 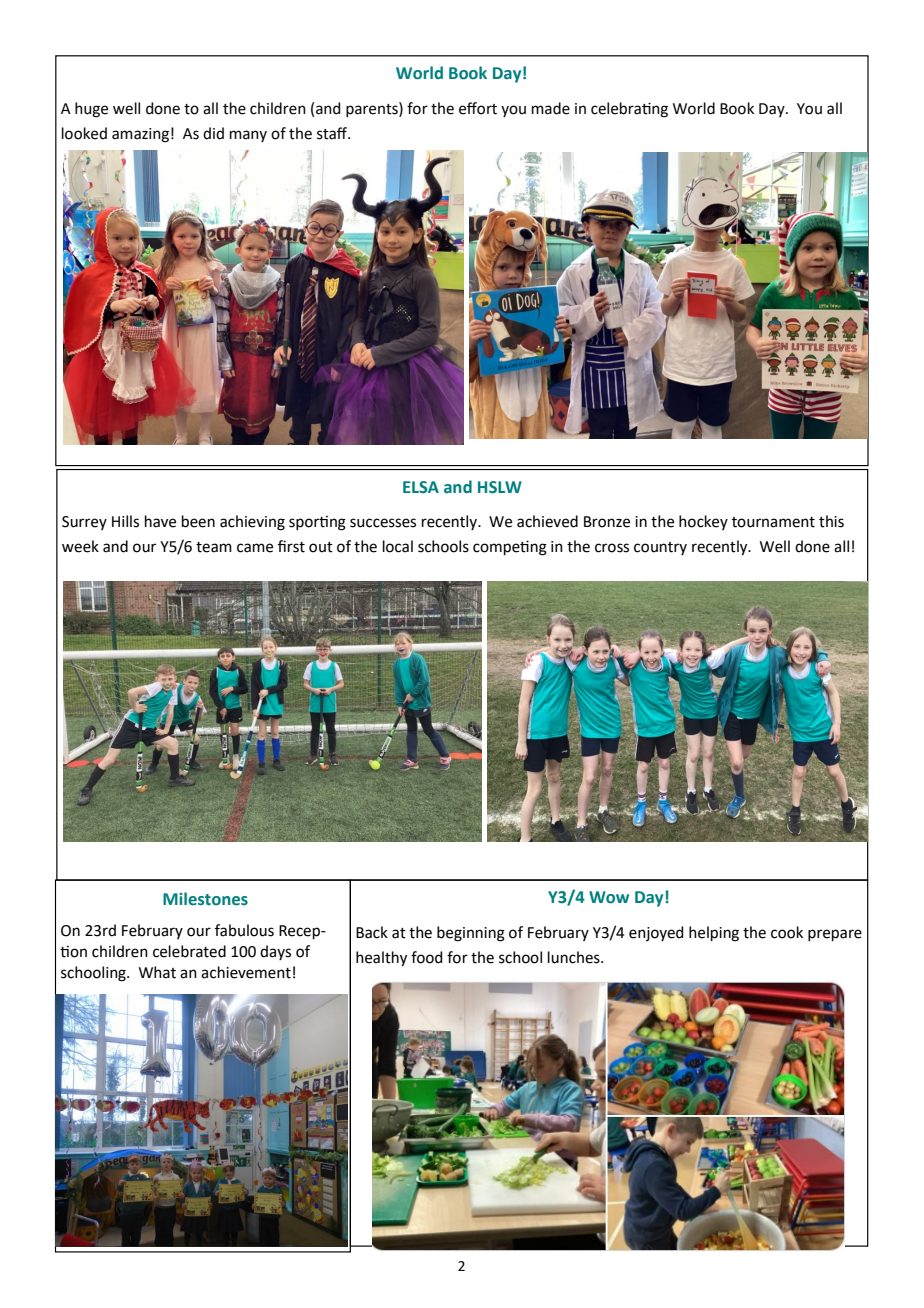 What do you see at coordinates (478, 108) in the screenshot?
I see `effort` at bounding box center [478, 108].
